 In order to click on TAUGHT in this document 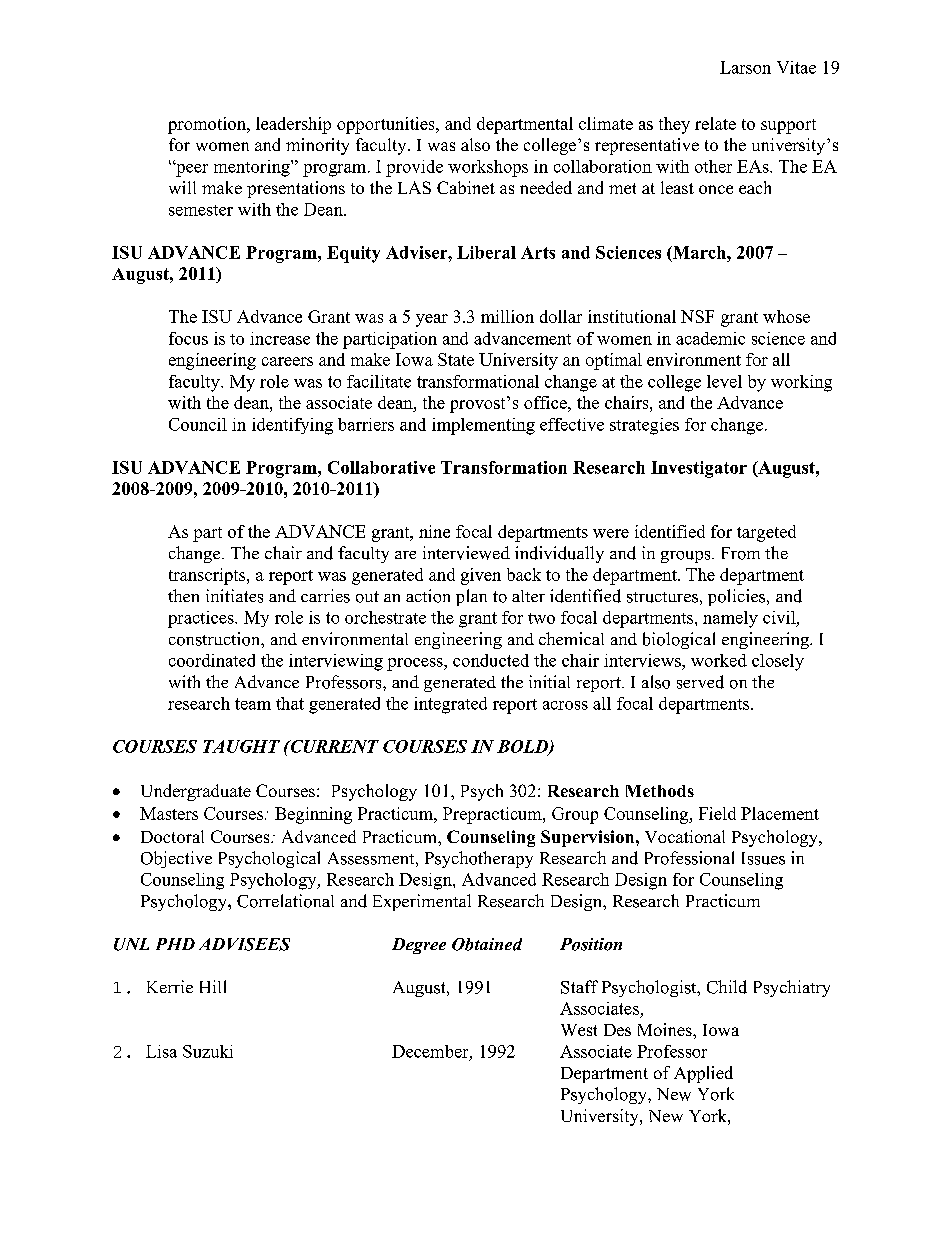, I will do `click(241, 746)`.
